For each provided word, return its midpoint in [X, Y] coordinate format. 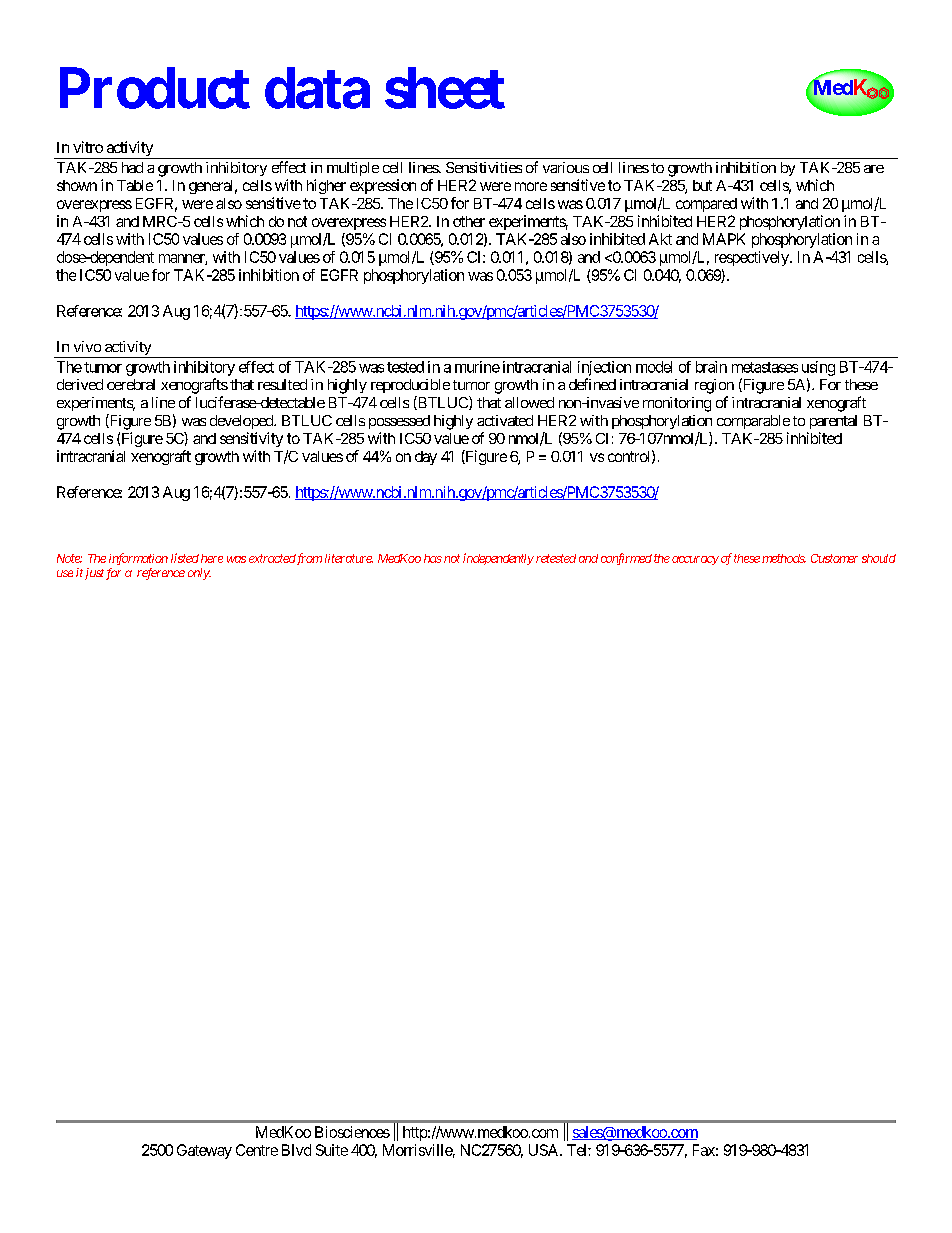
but [702, 185]
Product [155, 88]
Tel [578, 1150]
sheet [445, 88]
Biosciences [352, 1132]
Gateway [204, 1151]
